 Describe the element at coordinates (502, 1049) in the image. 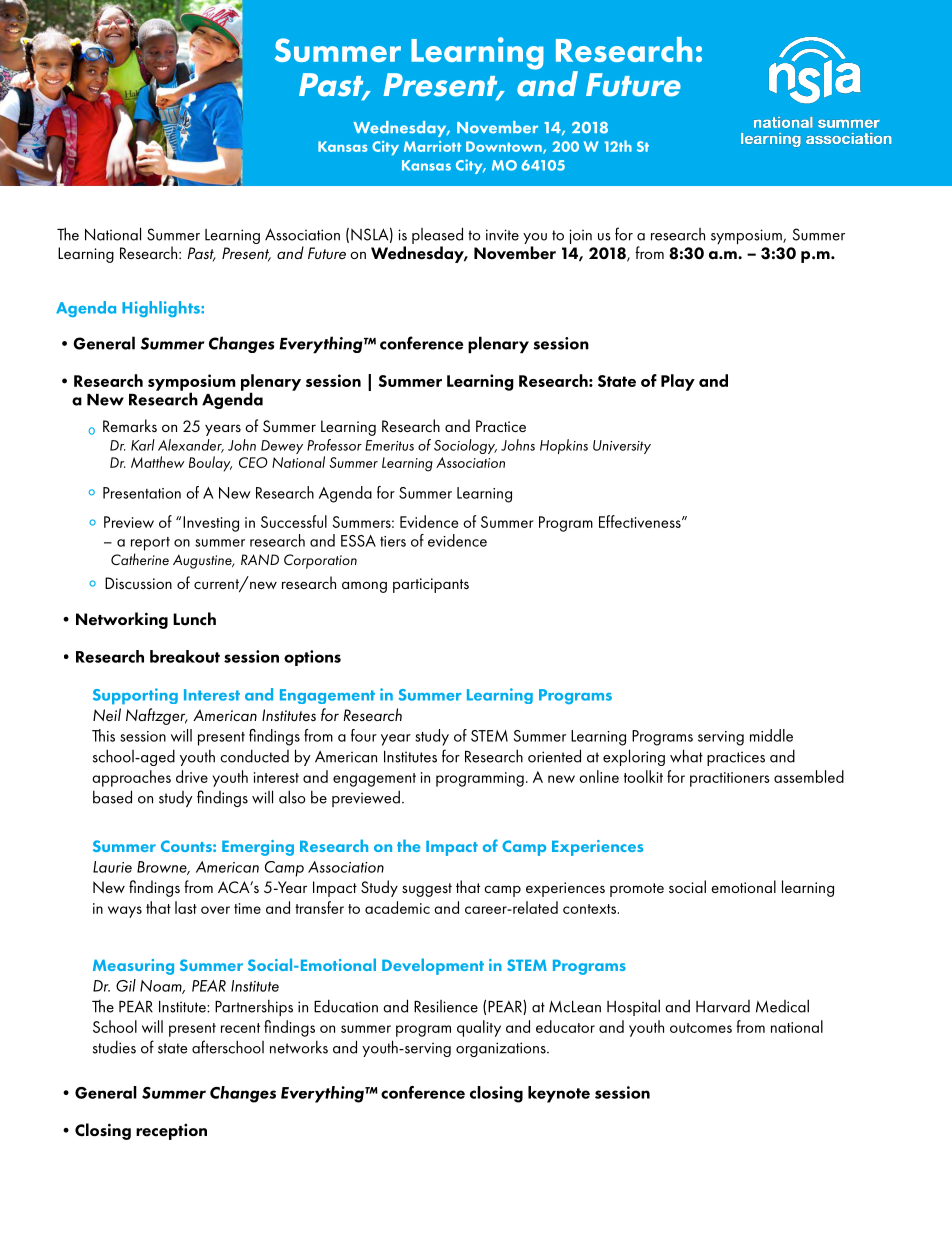

I see `organizations` at that location.
